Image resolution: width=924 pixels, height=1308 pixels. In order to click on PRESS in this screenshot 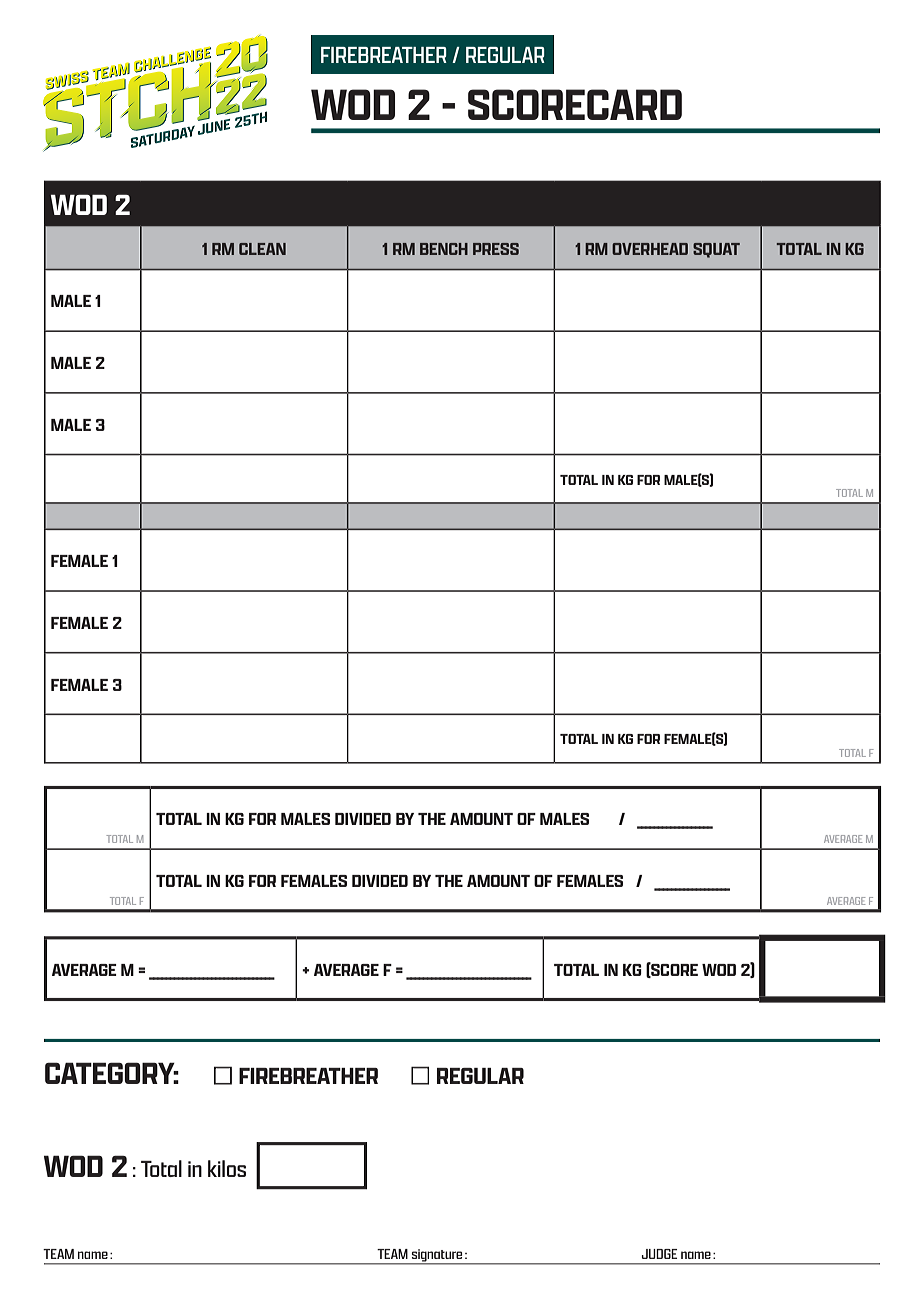, I will do `click(496, 249)`.
